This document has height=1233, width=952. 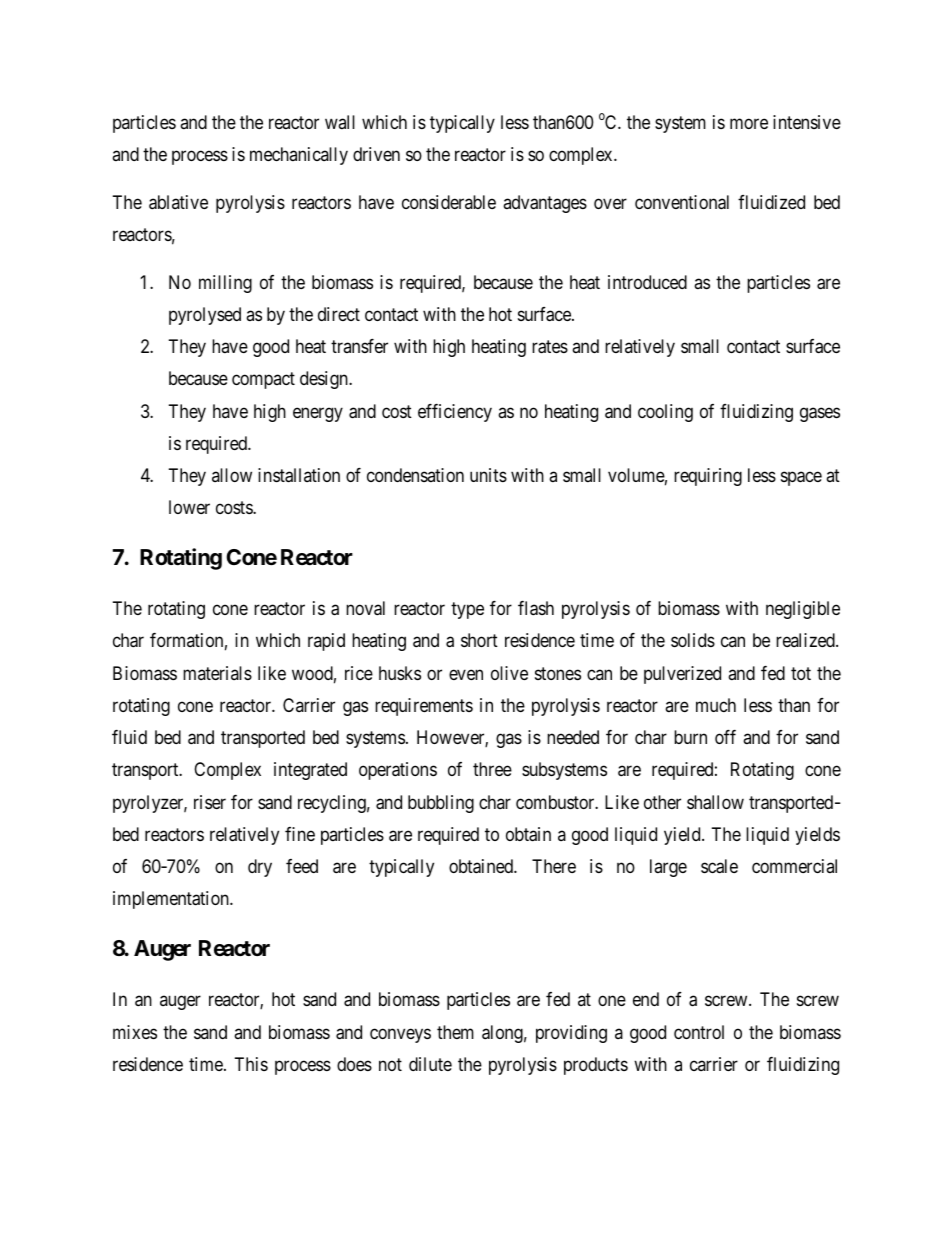 What do you see at coordinates (665, 413) in the document?
I see `cooling` at bounding box center [665, 413].
